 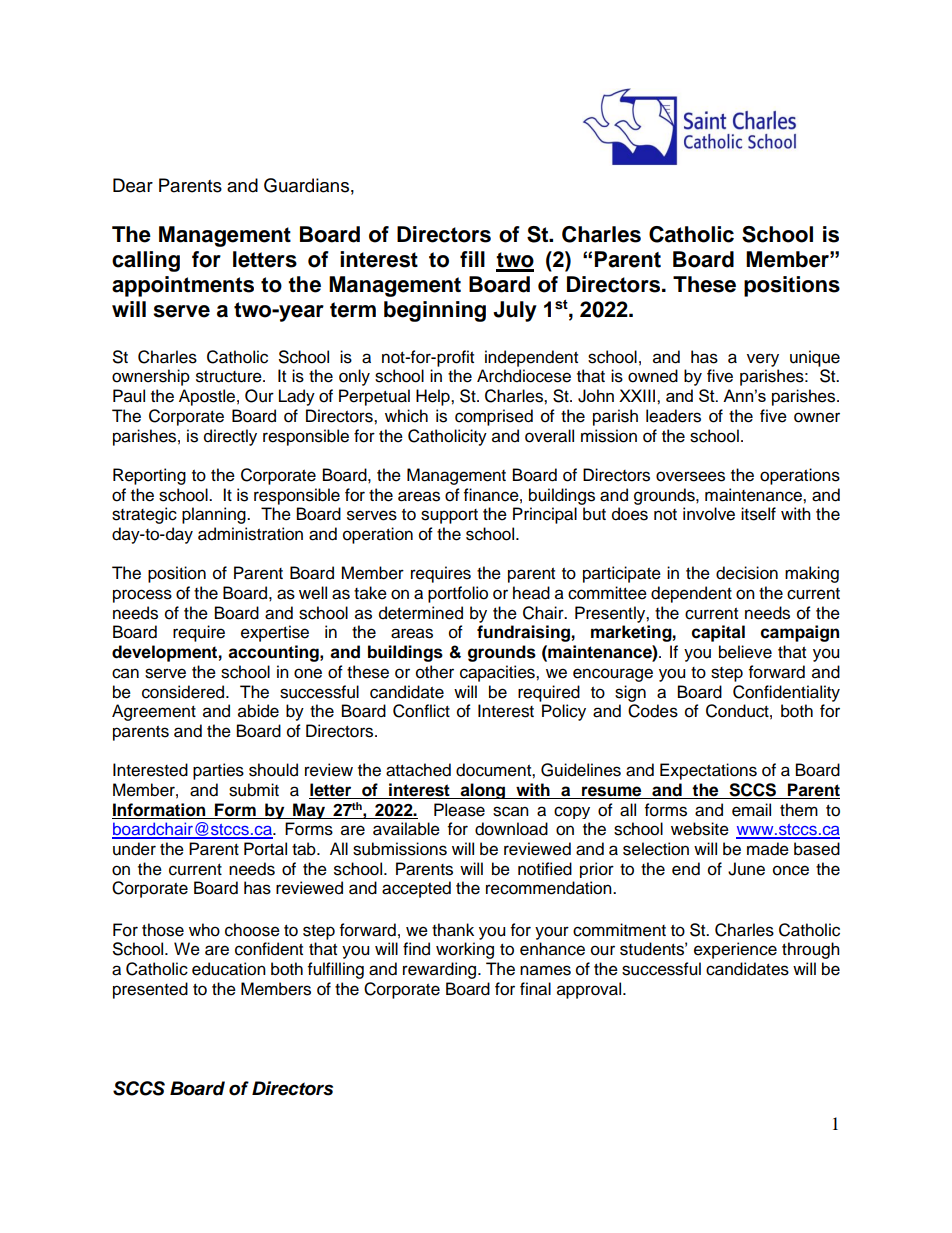 What do you see at coordinates (763, 360) in the screenshot?
I see `very` at bounding box center [763, 360].
